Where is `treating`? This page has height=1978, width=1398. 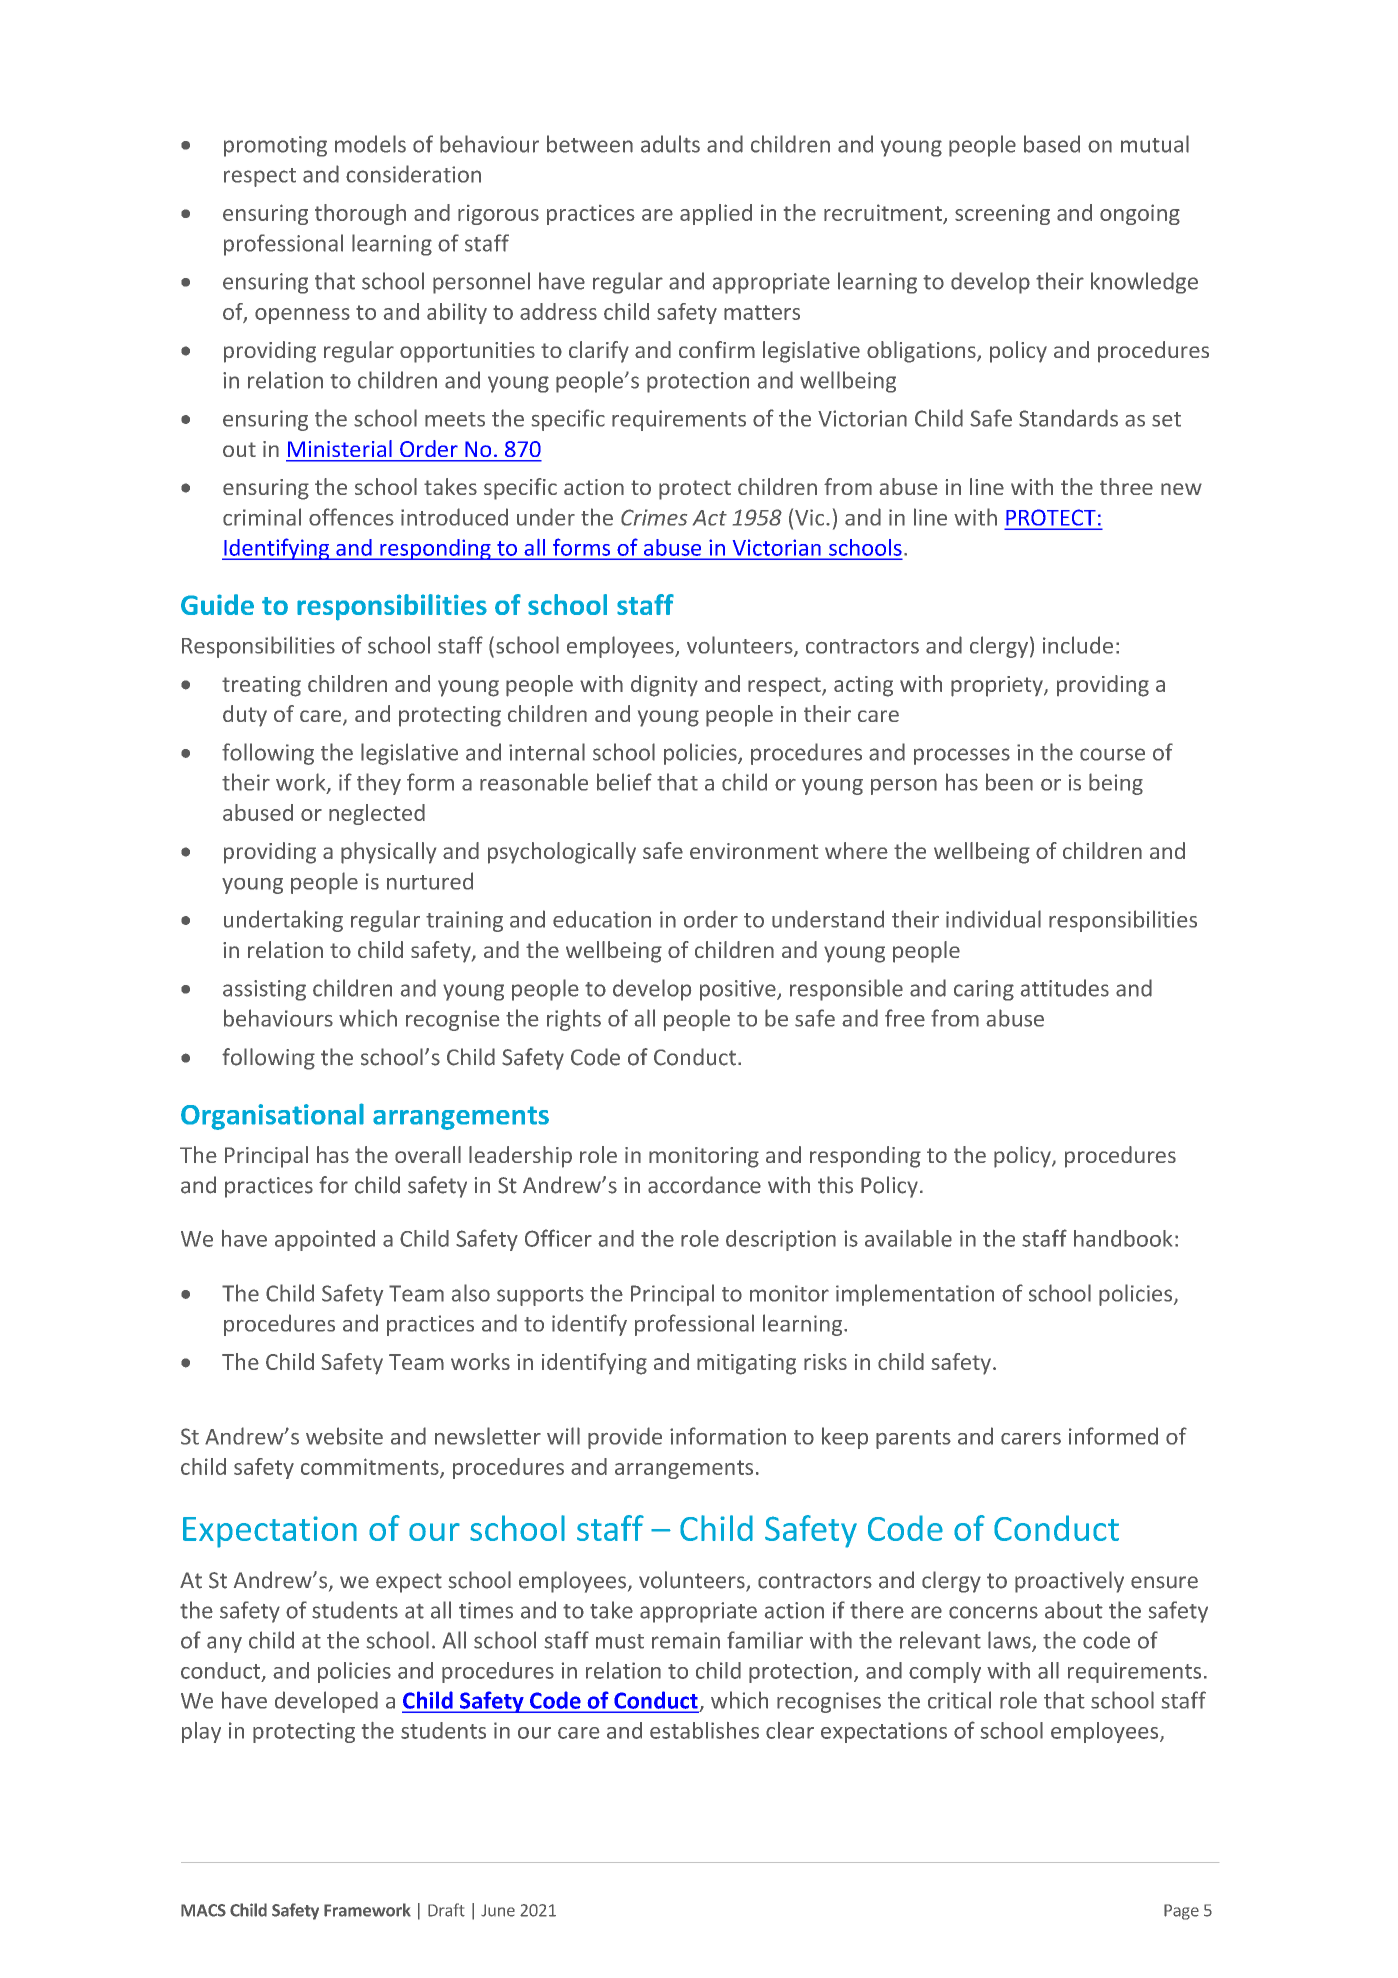
treating is located at coordinates (261, 686).
